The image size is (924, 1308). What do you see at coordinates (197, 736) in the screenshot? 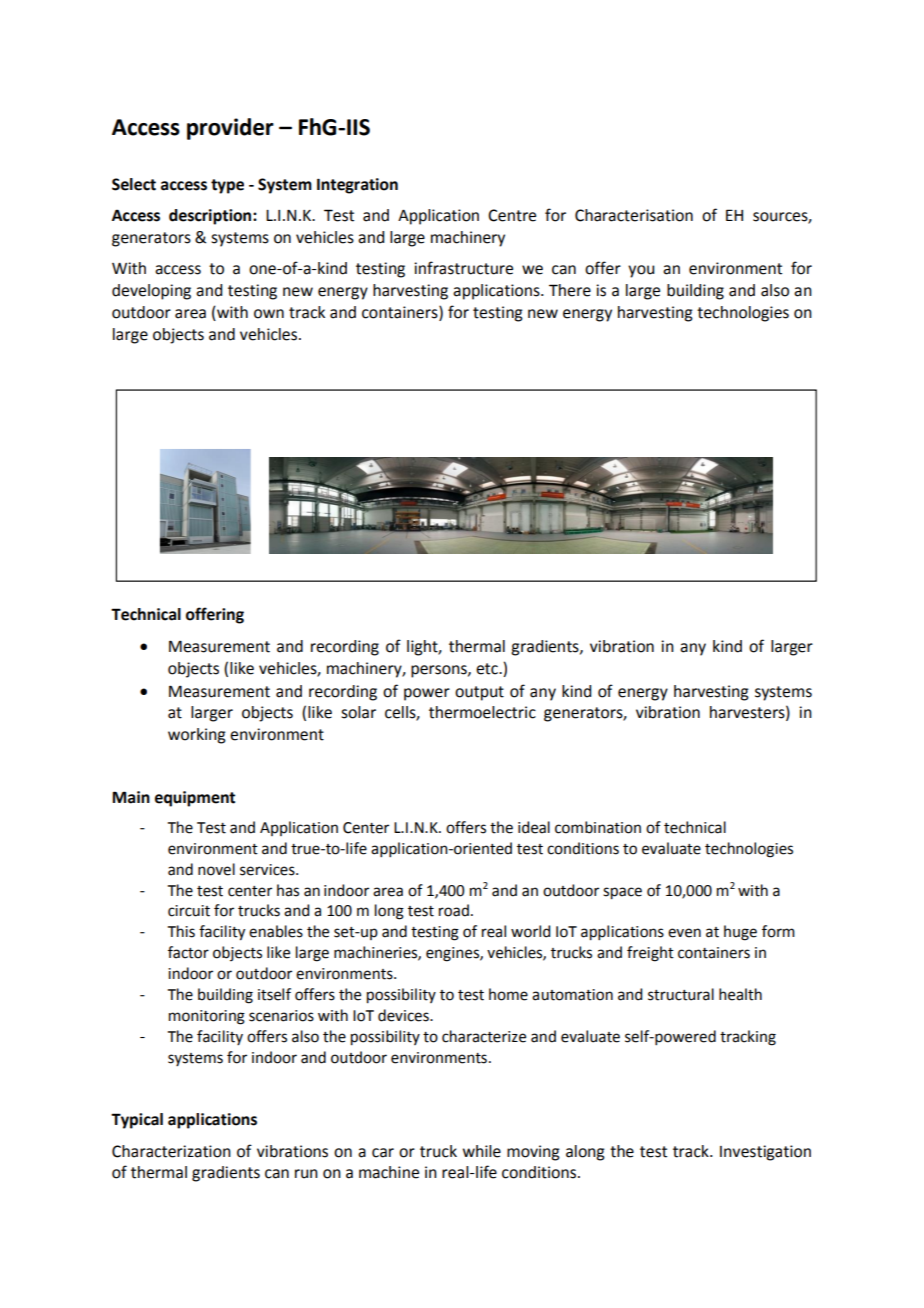
I see `working` at bounding box center [197, 736].
